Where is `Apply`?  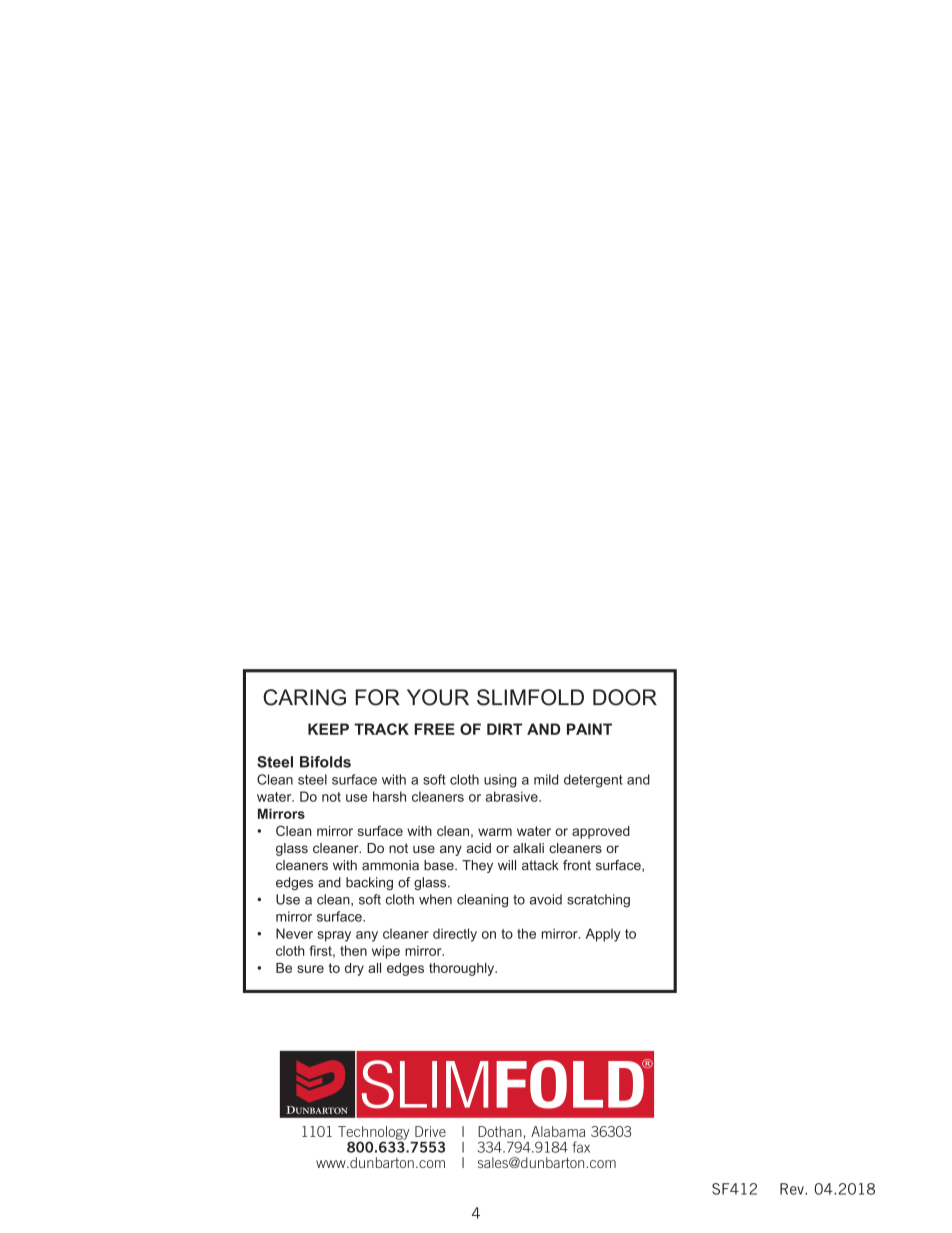 Apply is located at coordinates (603, 935).
